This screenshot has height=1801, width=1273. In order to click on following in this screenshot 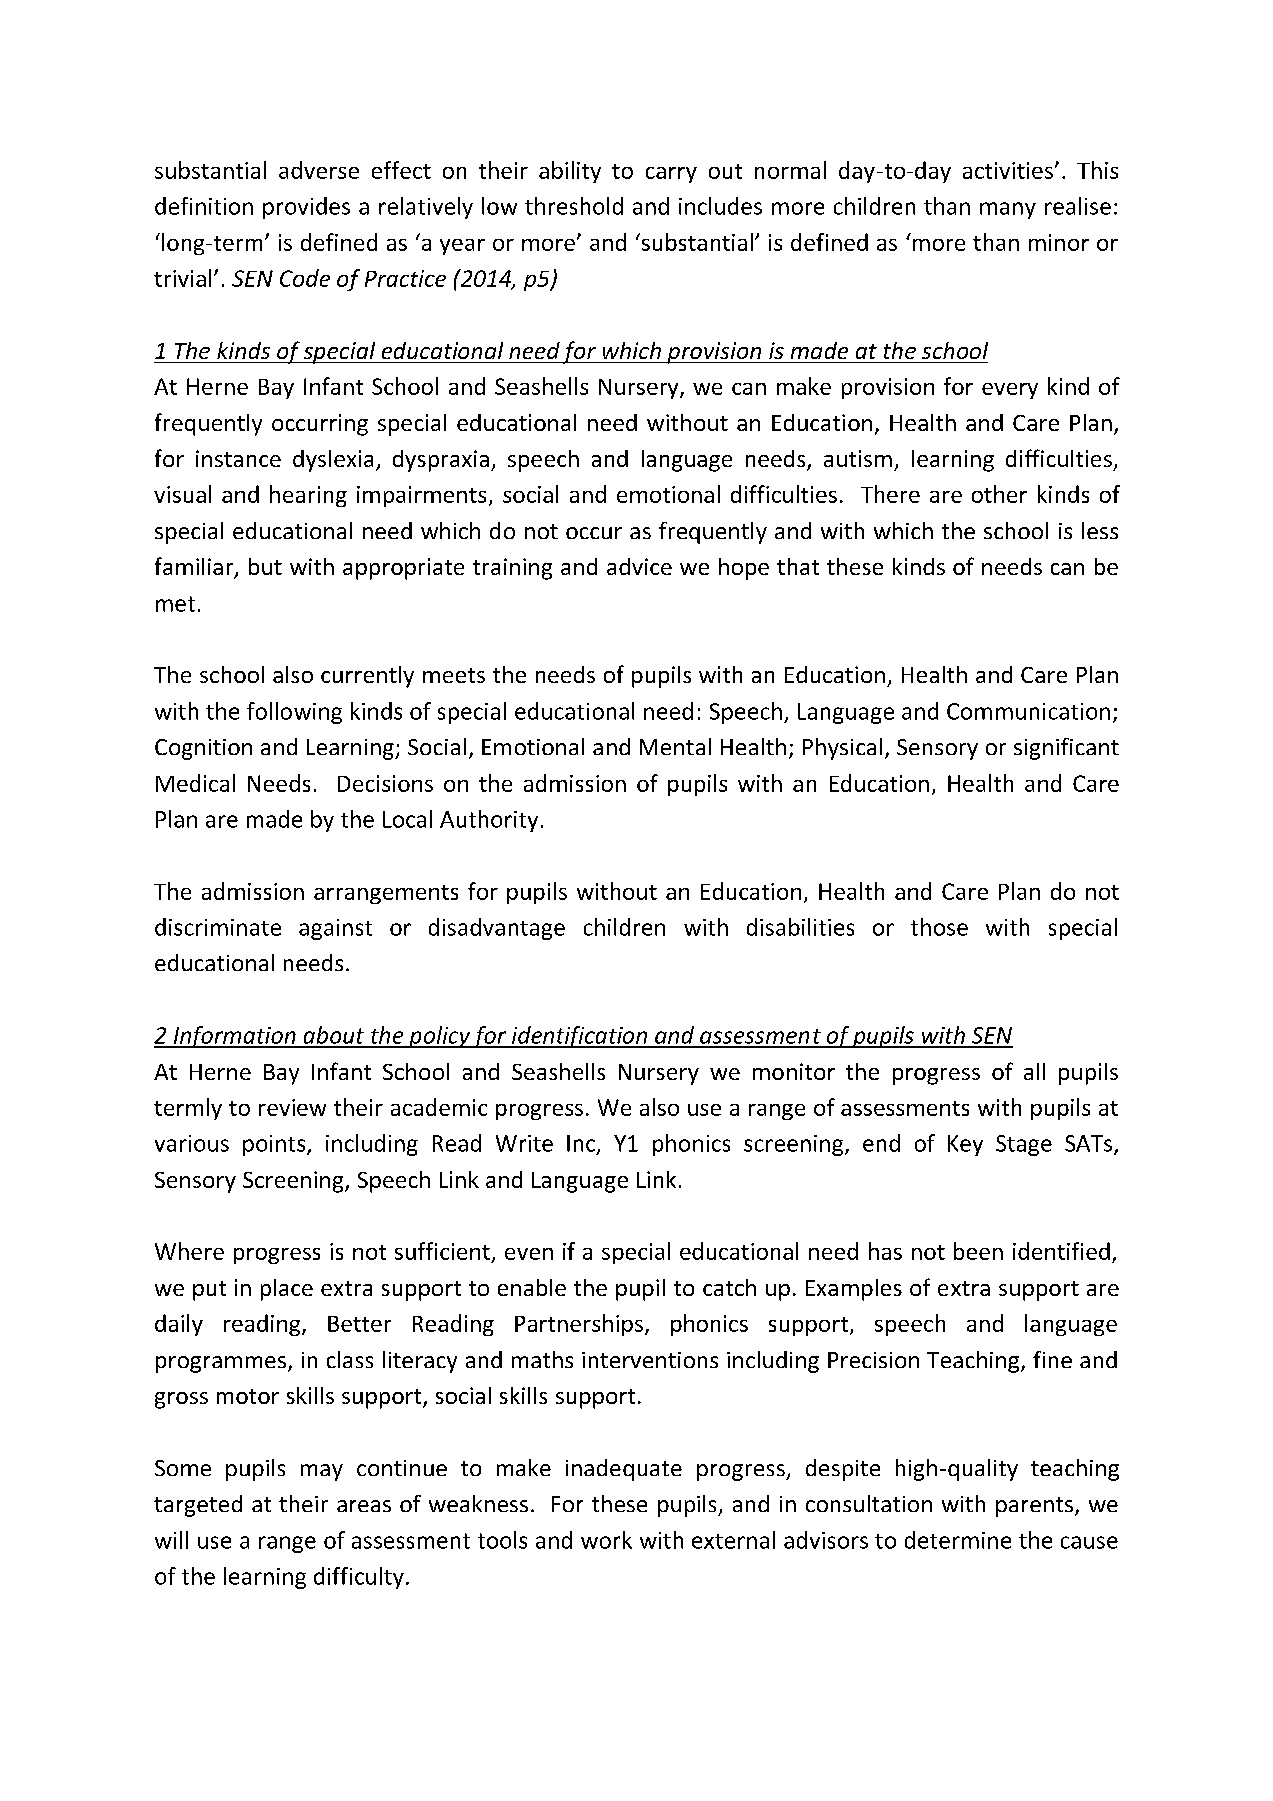, I will do `click(294, 713)`.
